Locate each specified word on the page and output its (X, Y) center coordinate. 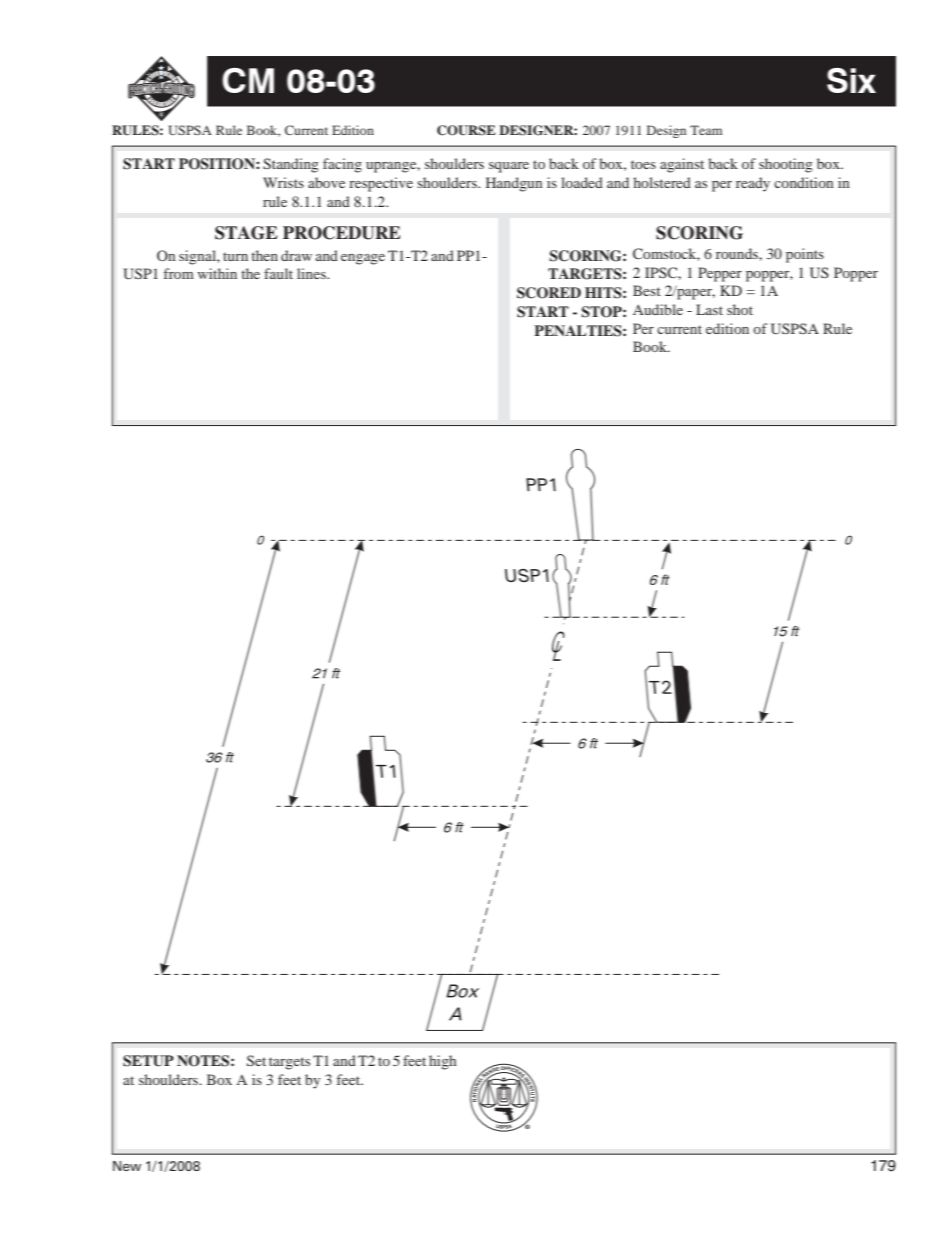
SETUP (148, 1061)
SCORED (549, 293)
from (179, 273)
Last (709, 309)
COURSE (466, 130)
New (127, 1166)
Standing (291, 165)
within (217, 273)
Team (706, 130)
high (443, 1062)
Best (647, 290)
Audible (658, 309)
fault (278, 273)
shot (740, 309)
